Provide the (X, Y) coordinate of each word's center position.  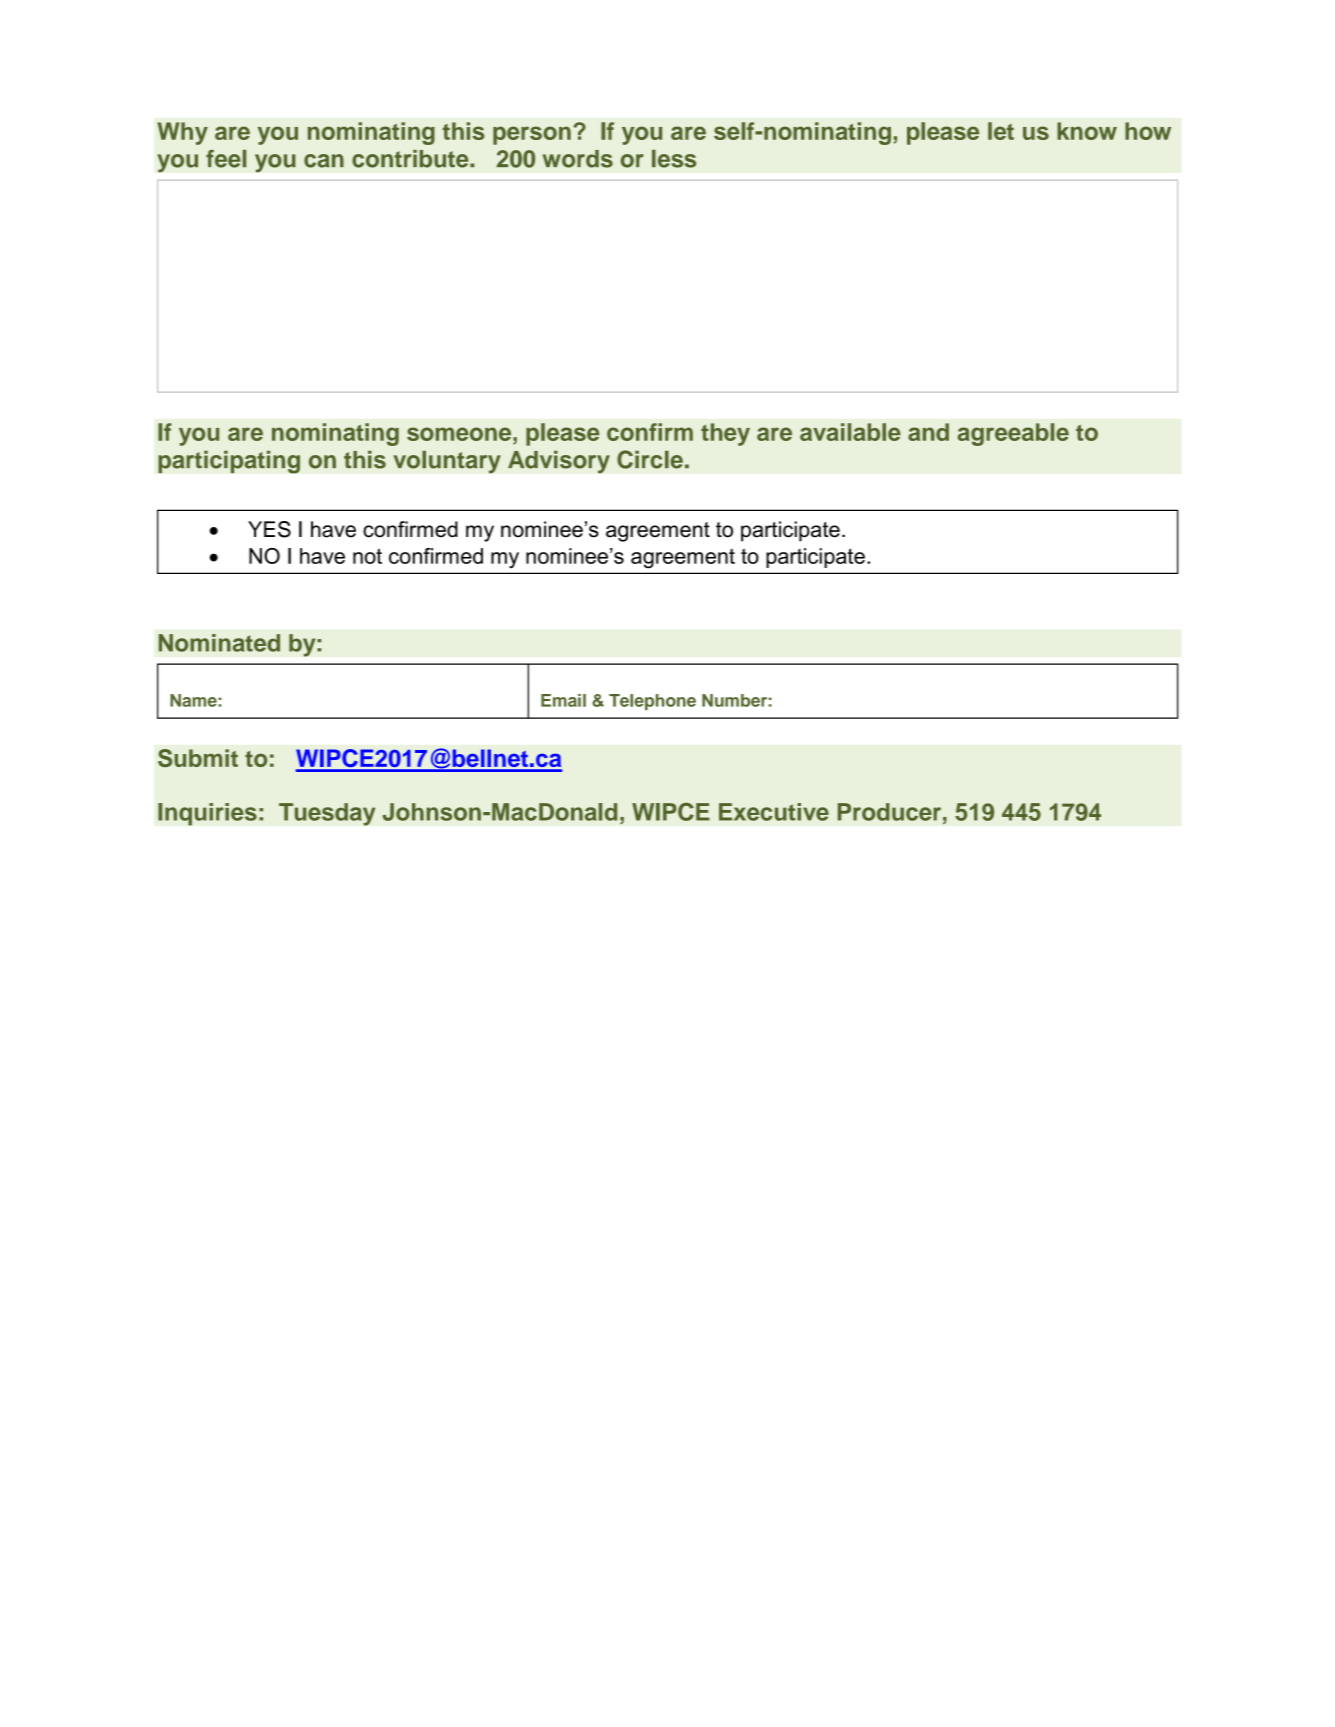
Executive (774, 812)
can (324, 161)
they (725, 434)
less (674, 159)
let (1001, 131)
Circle (650, 459)
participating (229, 462)
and (928, 432)
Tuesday (327, 814)
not (367, 556)
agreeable (1013, 434)
